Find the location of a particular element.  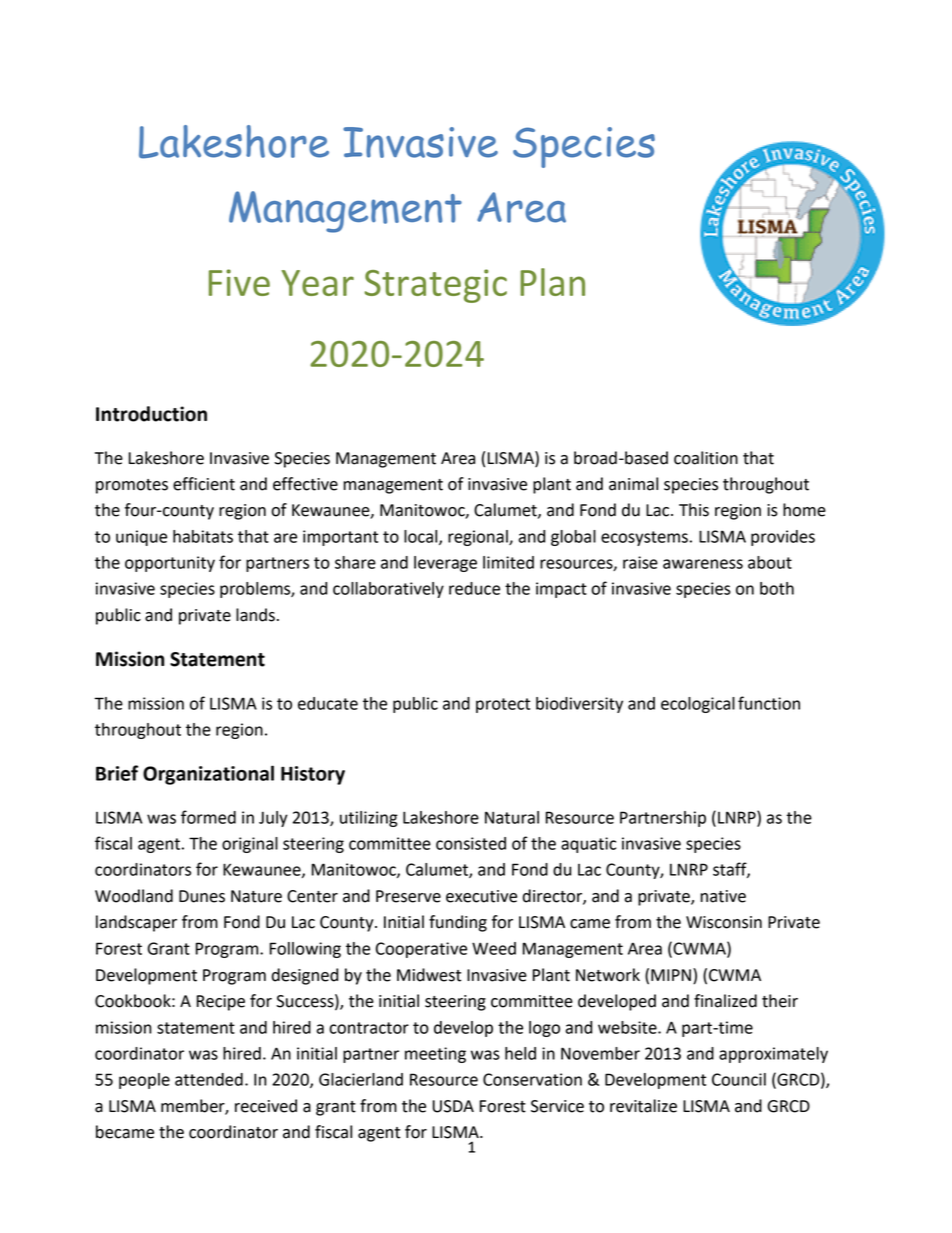

both is located at coordinates (777, 588).
